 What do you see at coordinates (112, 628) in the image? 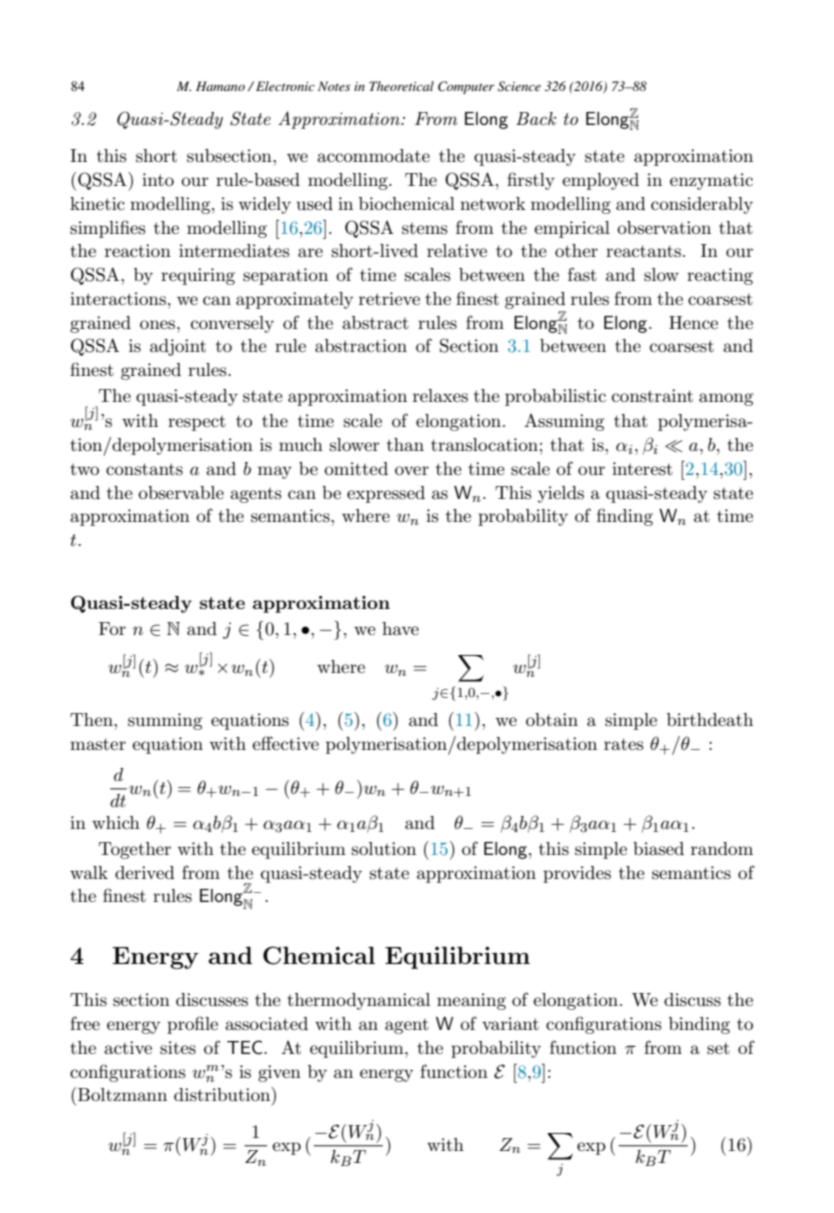
I see `For` at bounding box center [112, 628].
